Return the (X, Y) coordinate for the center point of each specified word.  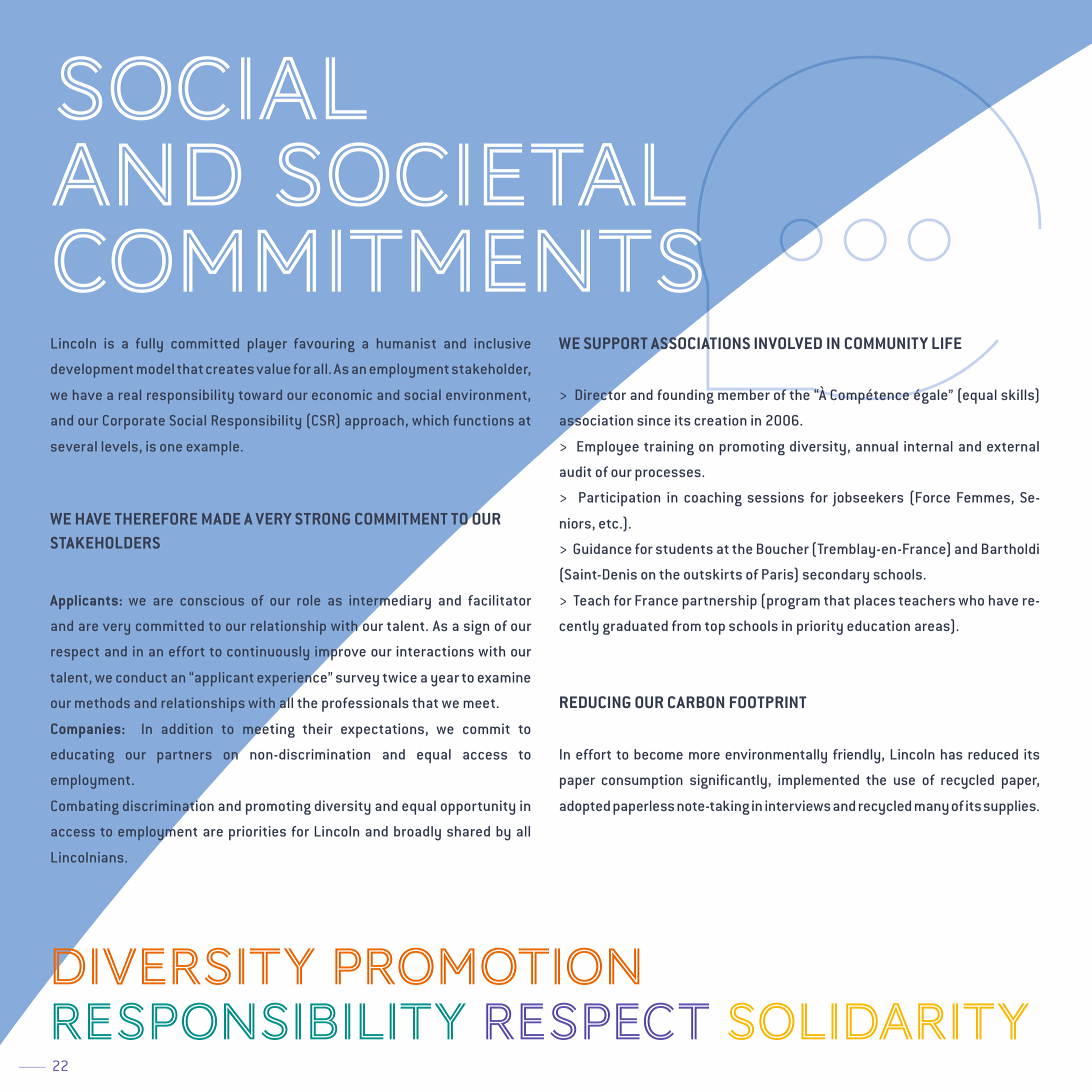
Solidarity (878, 1021)
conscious (212, 600)
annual (877, 446)
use (904, 781)
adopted (585, 807)
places (874, 602)
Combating (85, 807)
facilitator (499, 600)
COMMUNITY (886, 343)
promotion (487, 966)
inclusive (502, 343)
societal (481, 174)
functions (484, 420)
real (130, 395)
